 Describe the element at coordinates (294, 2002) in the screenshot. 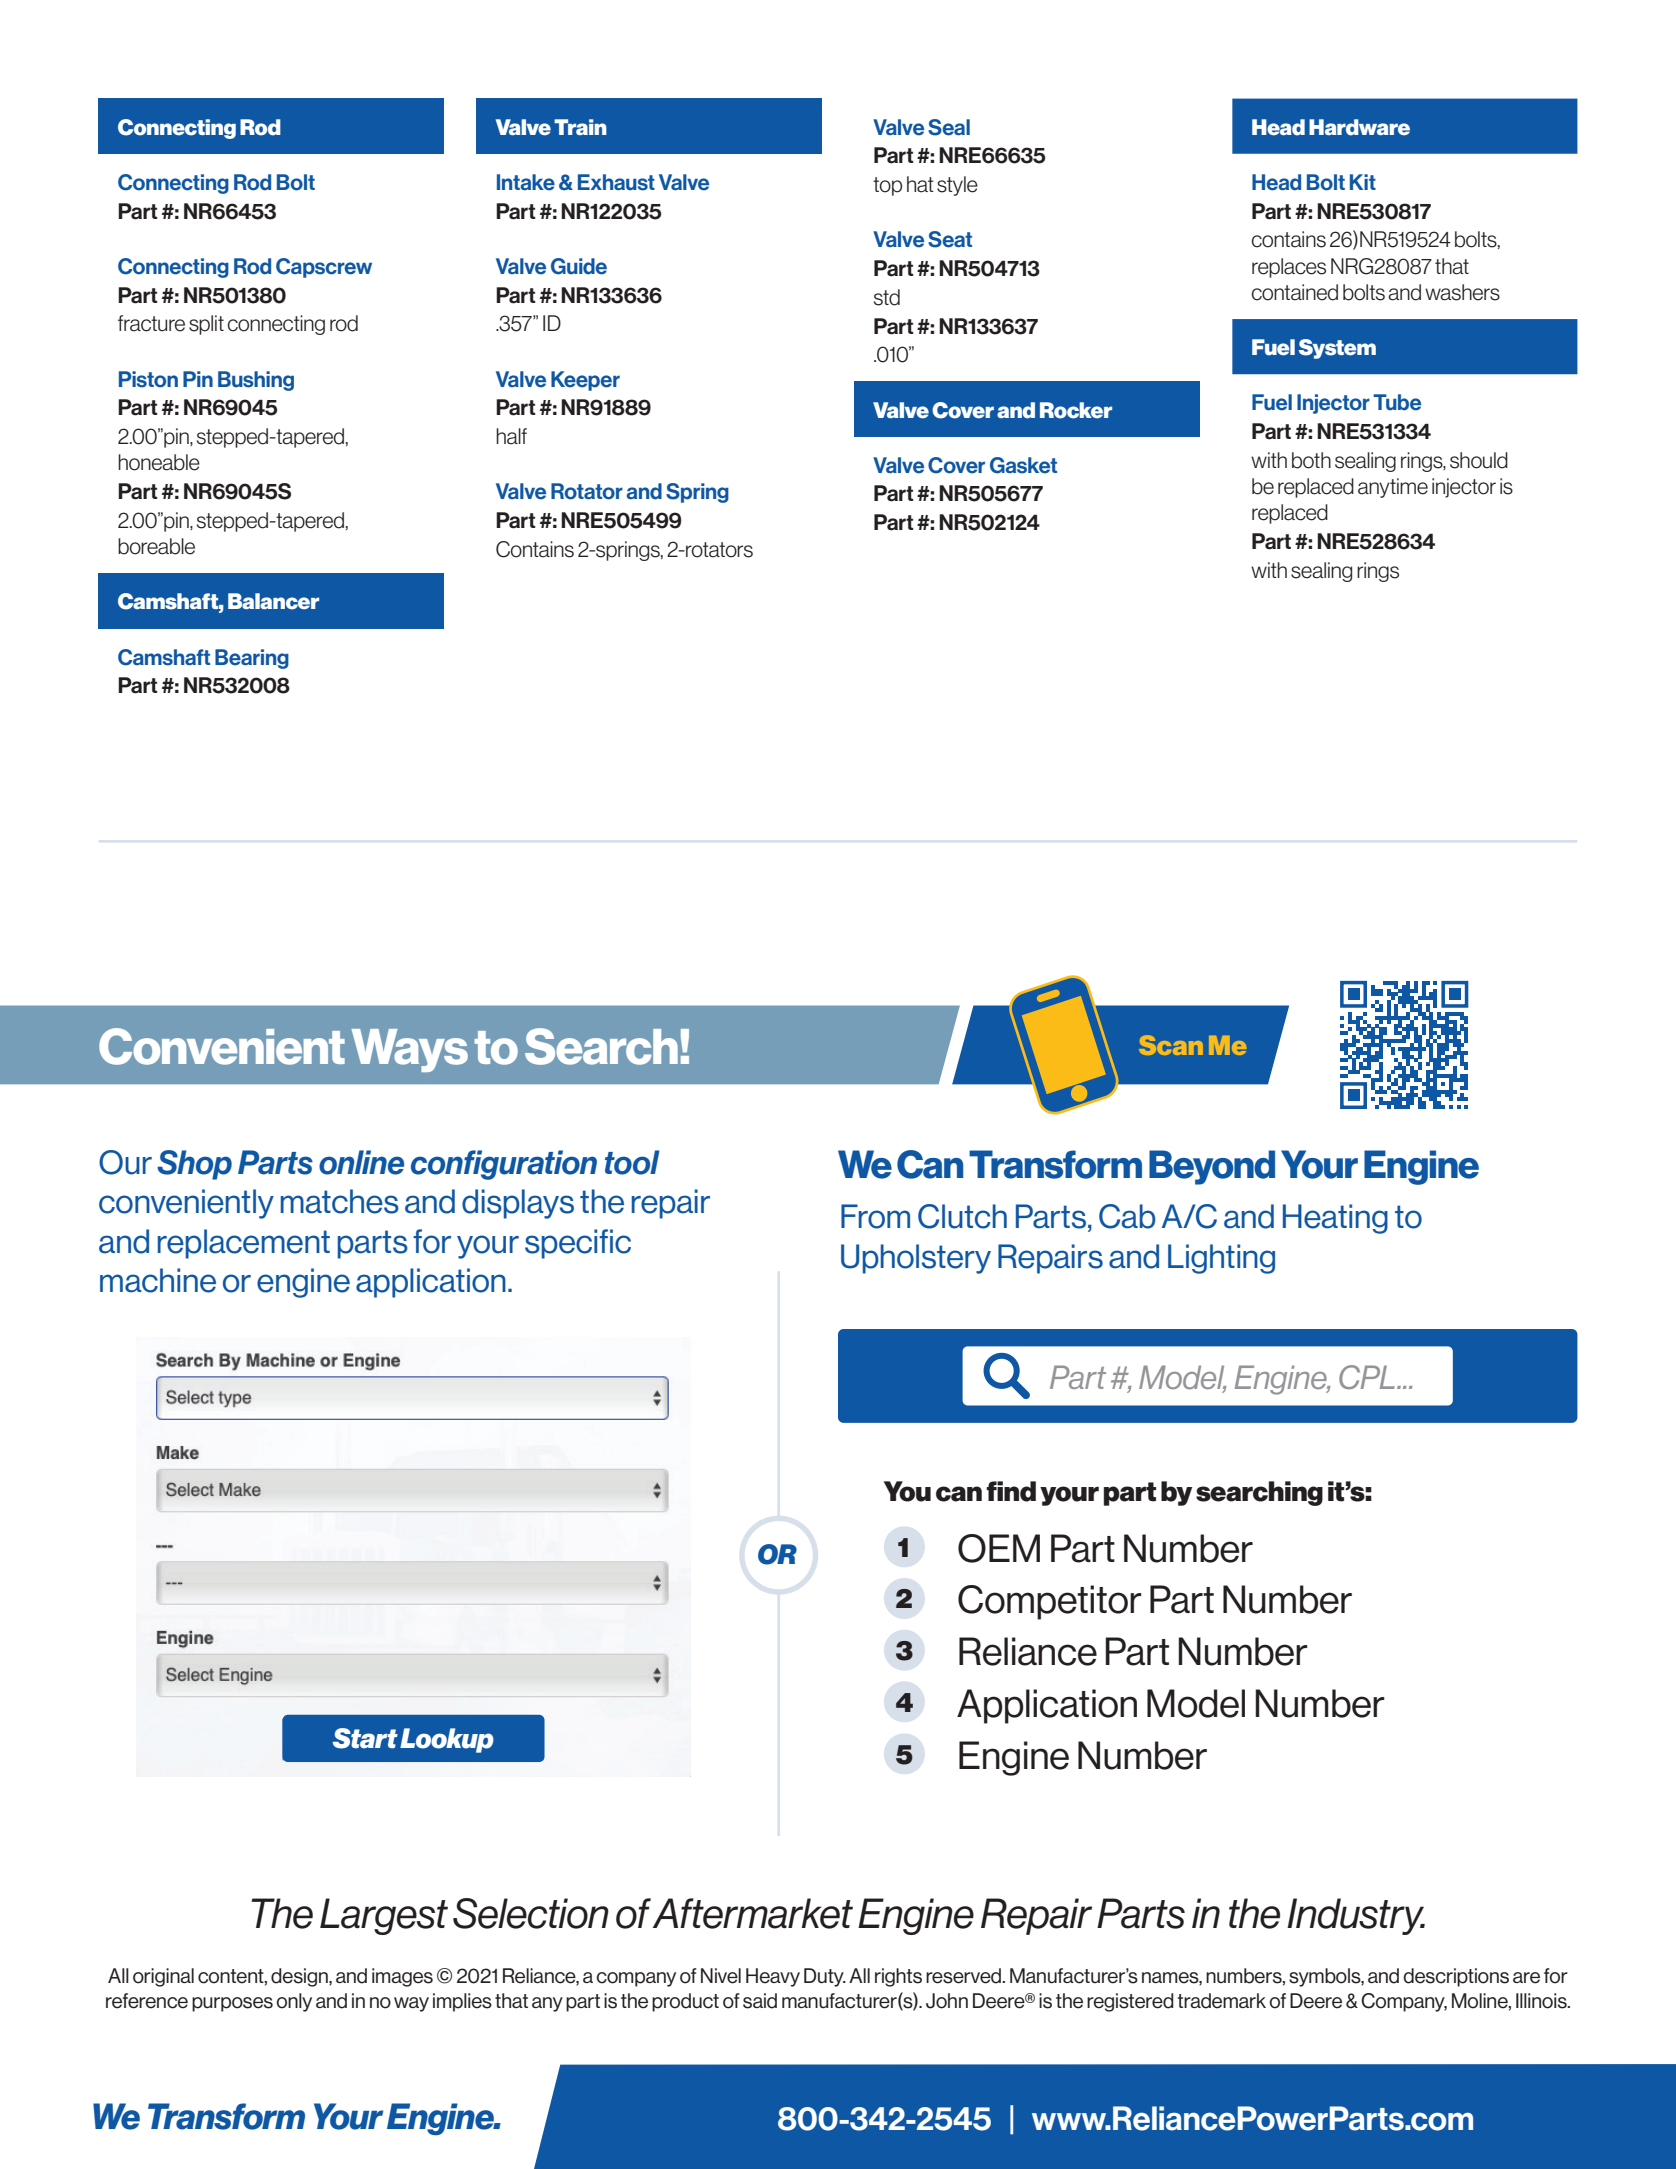

I see `only` at that location.
